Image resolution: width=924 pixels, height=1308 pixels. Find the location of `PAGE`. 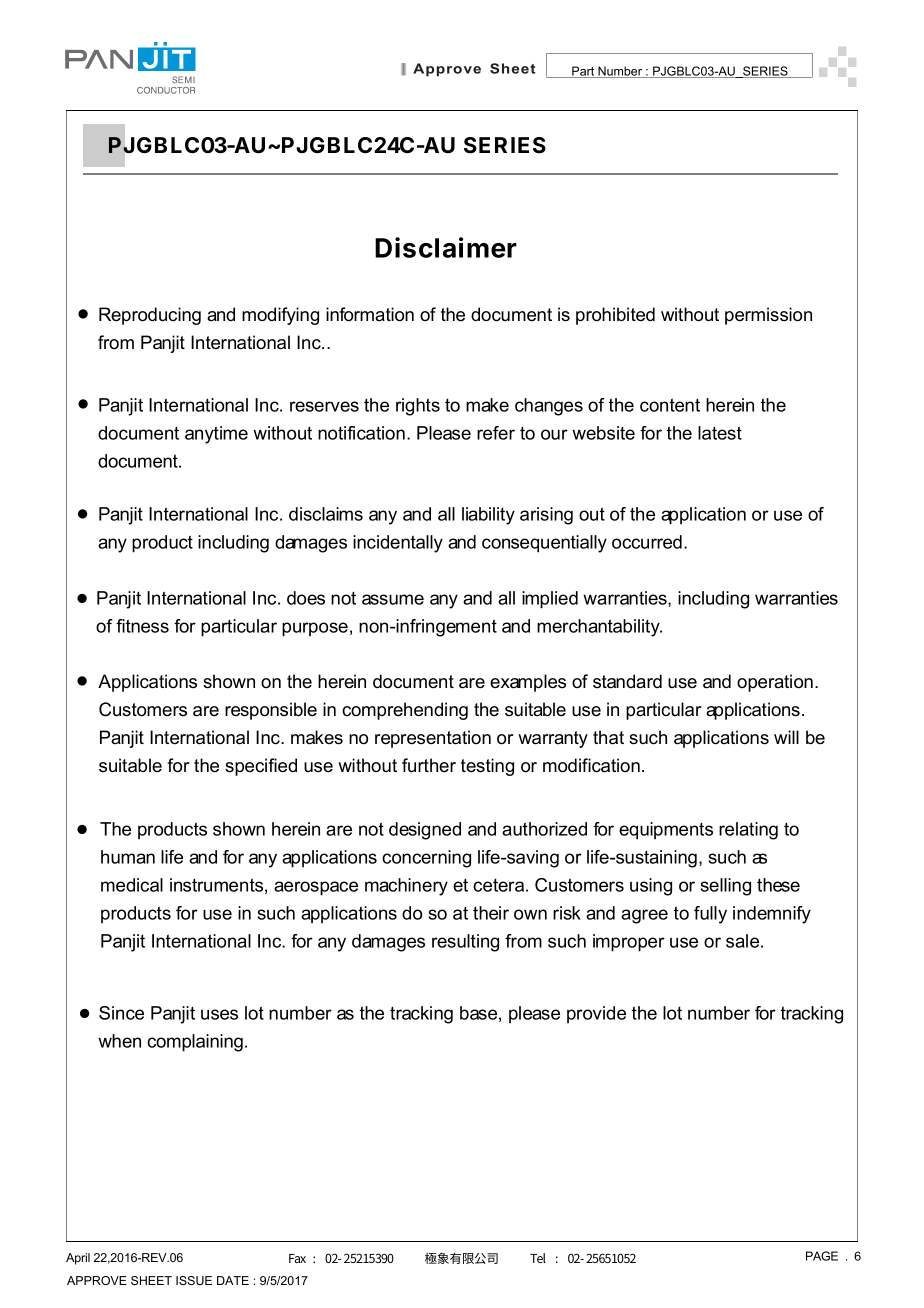

PAGE is located at coordinates (822, 1256).
